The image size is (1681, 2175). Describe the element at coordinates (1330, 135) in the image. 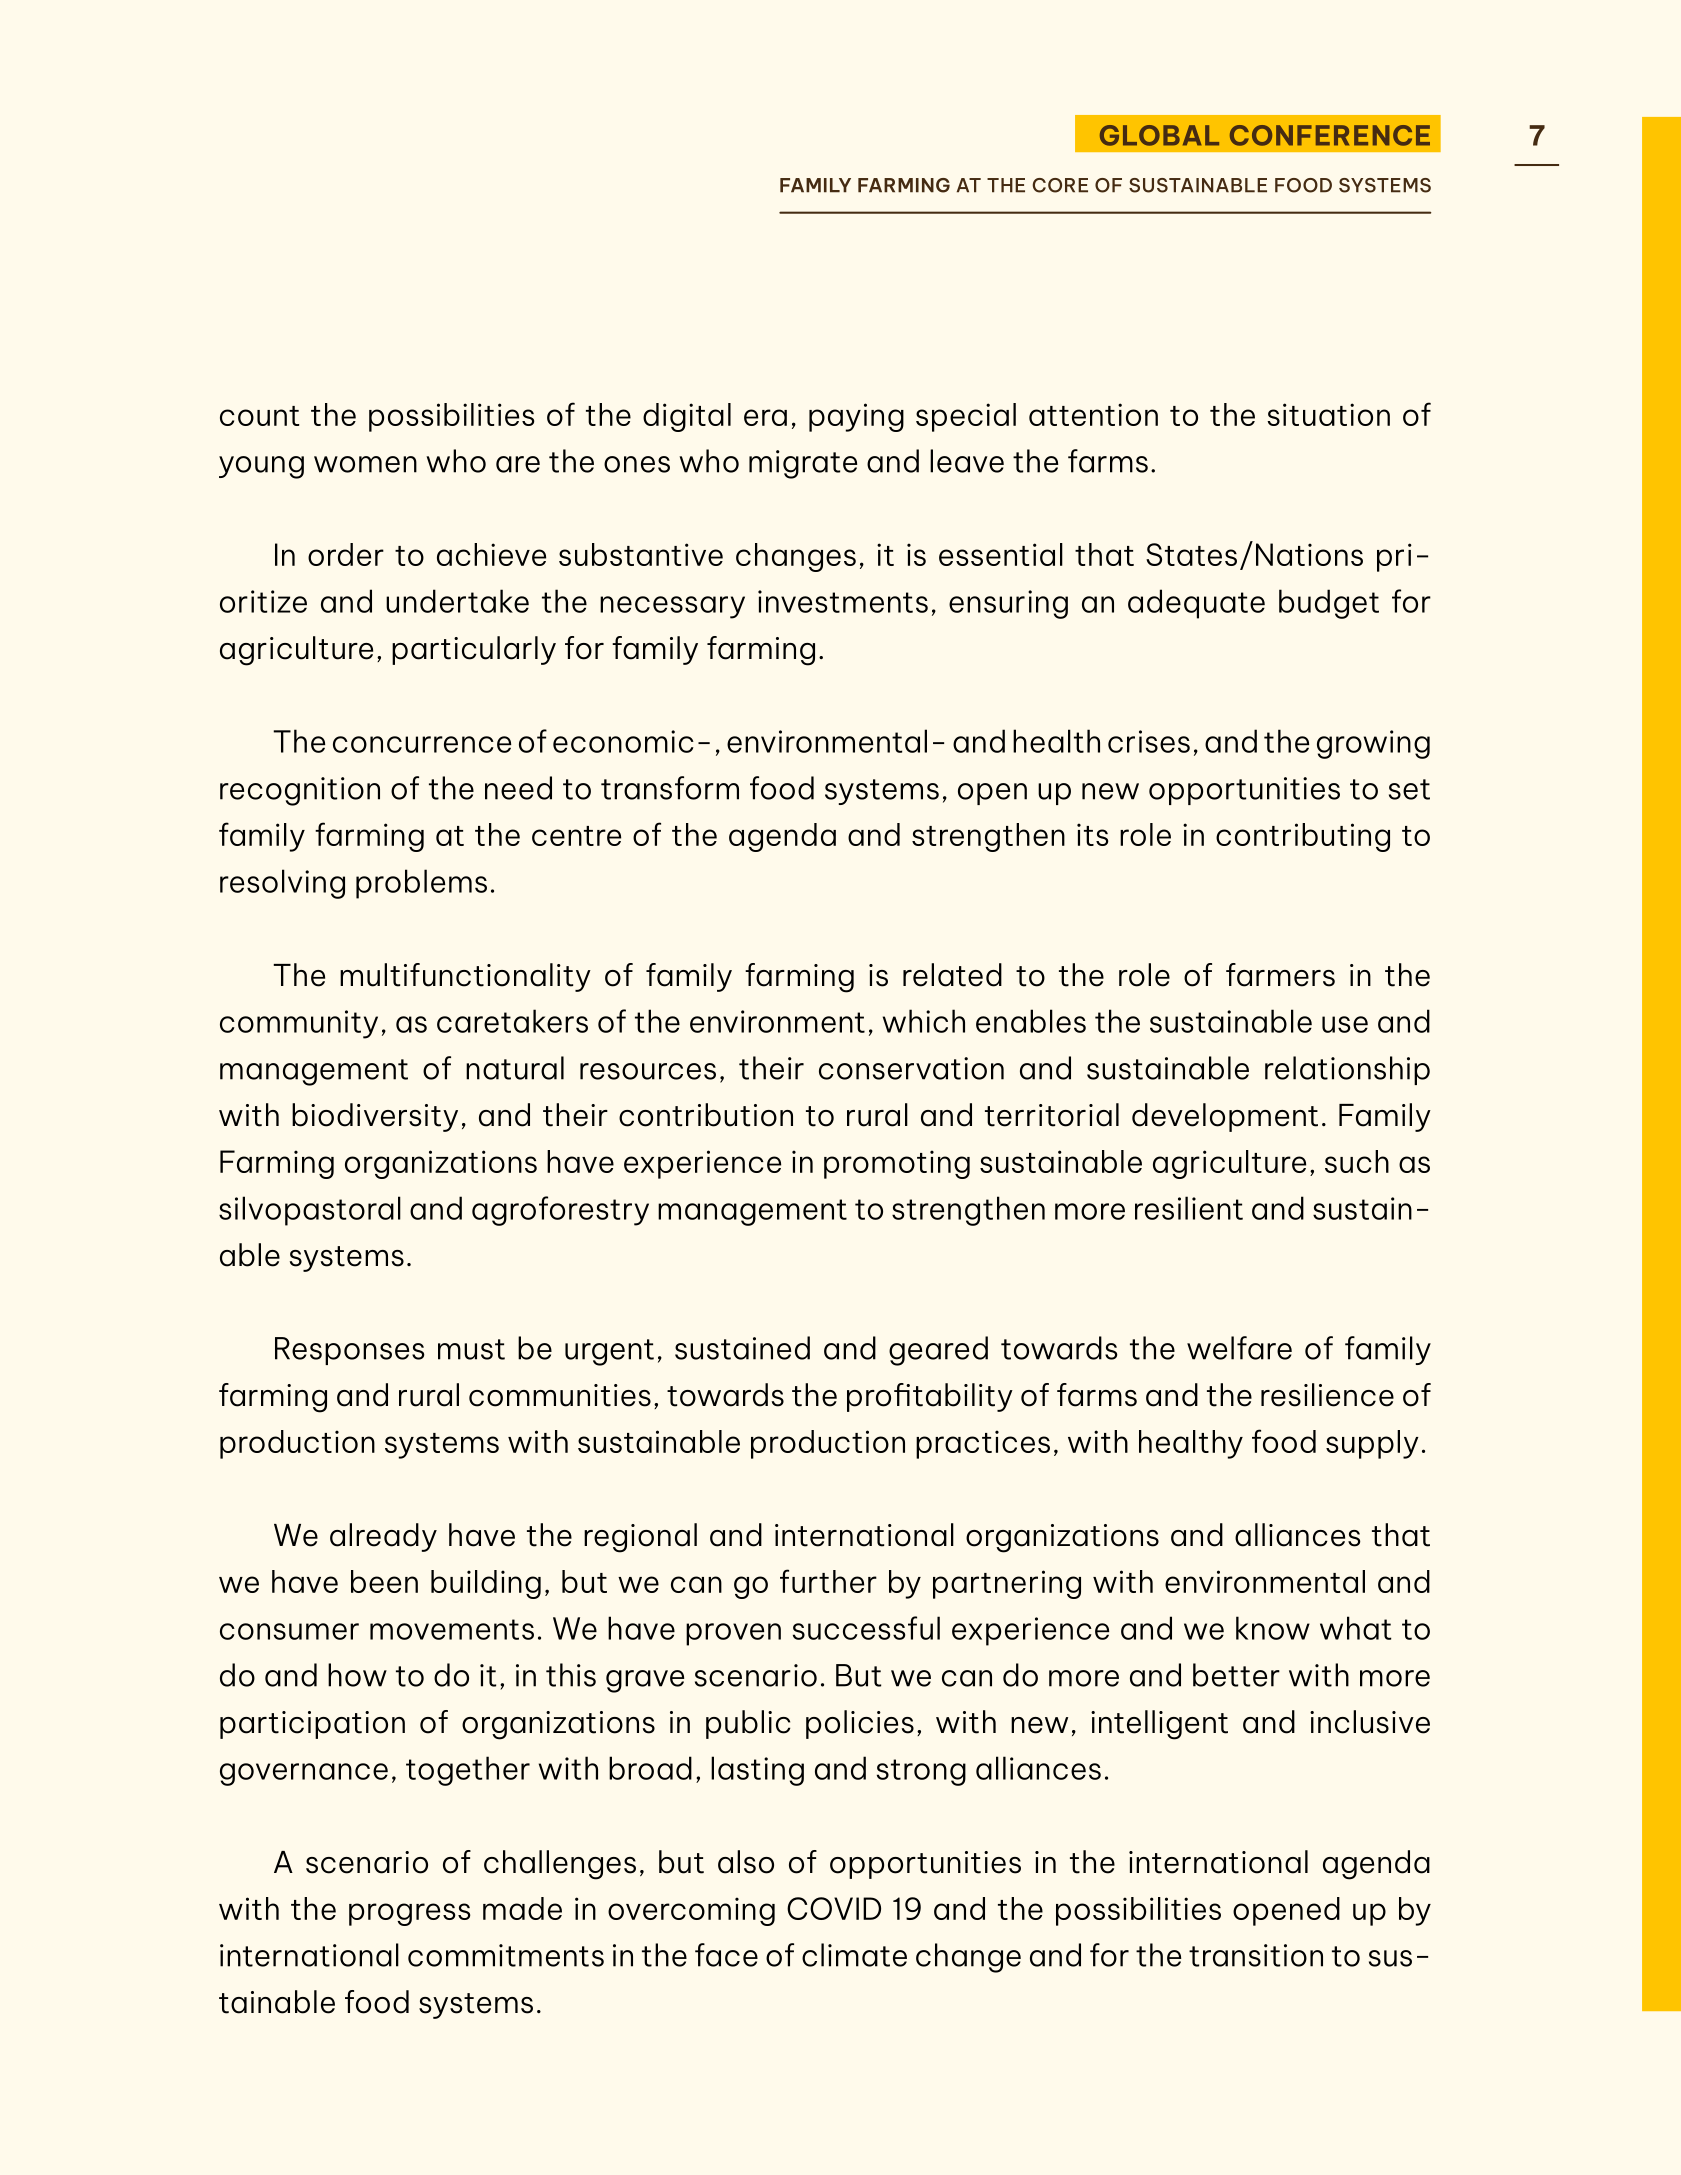

I see `CONFERENCE` at that location.
